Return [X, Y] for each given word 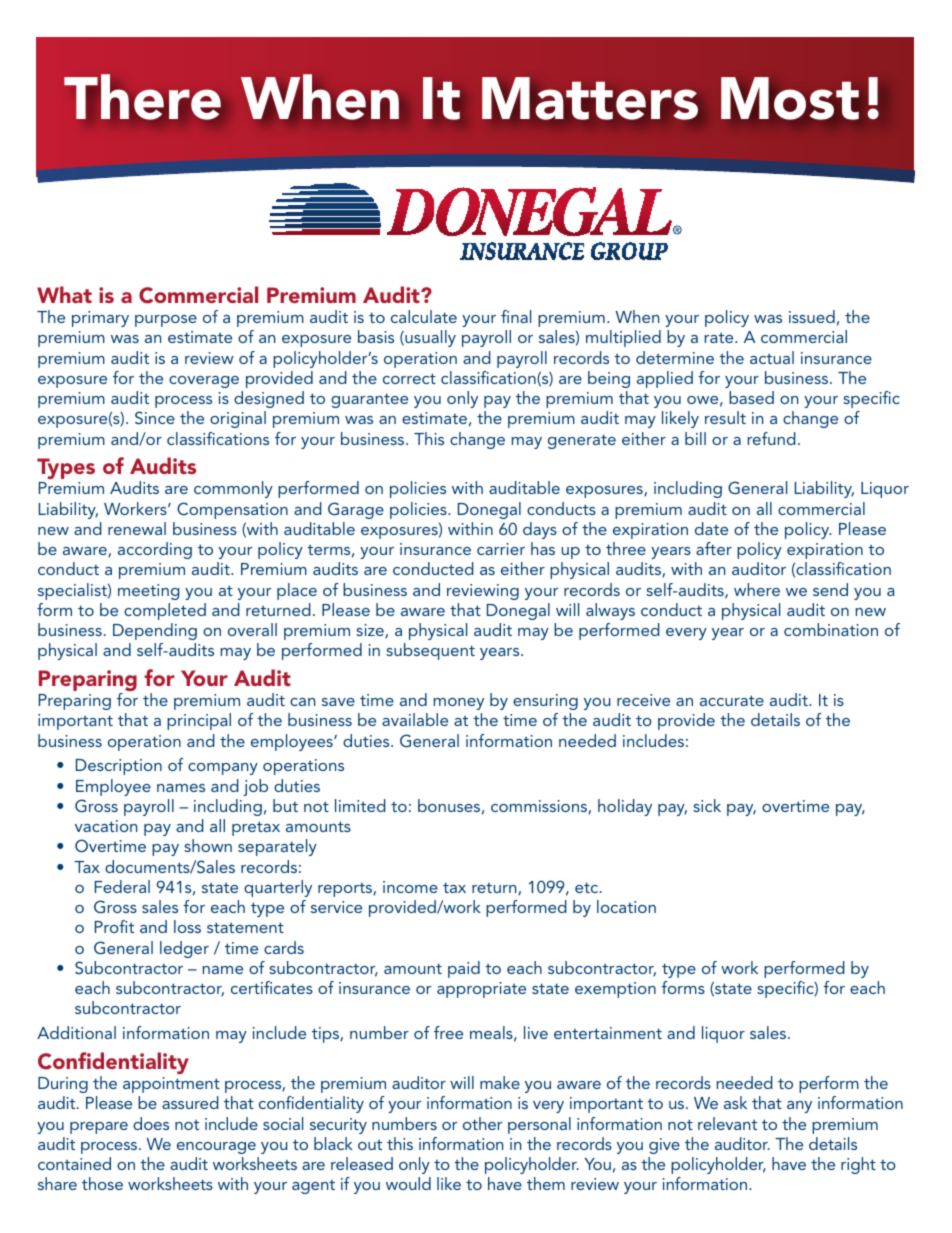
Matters [590, 98]
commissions [540, 807]
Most [790, 98]
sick [707, 805]
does [151, 1123]
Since [155, 418]
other [482, 1123]
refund [771, 438]
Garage [356, 510]
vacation [106, 826]
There [142, 97]
